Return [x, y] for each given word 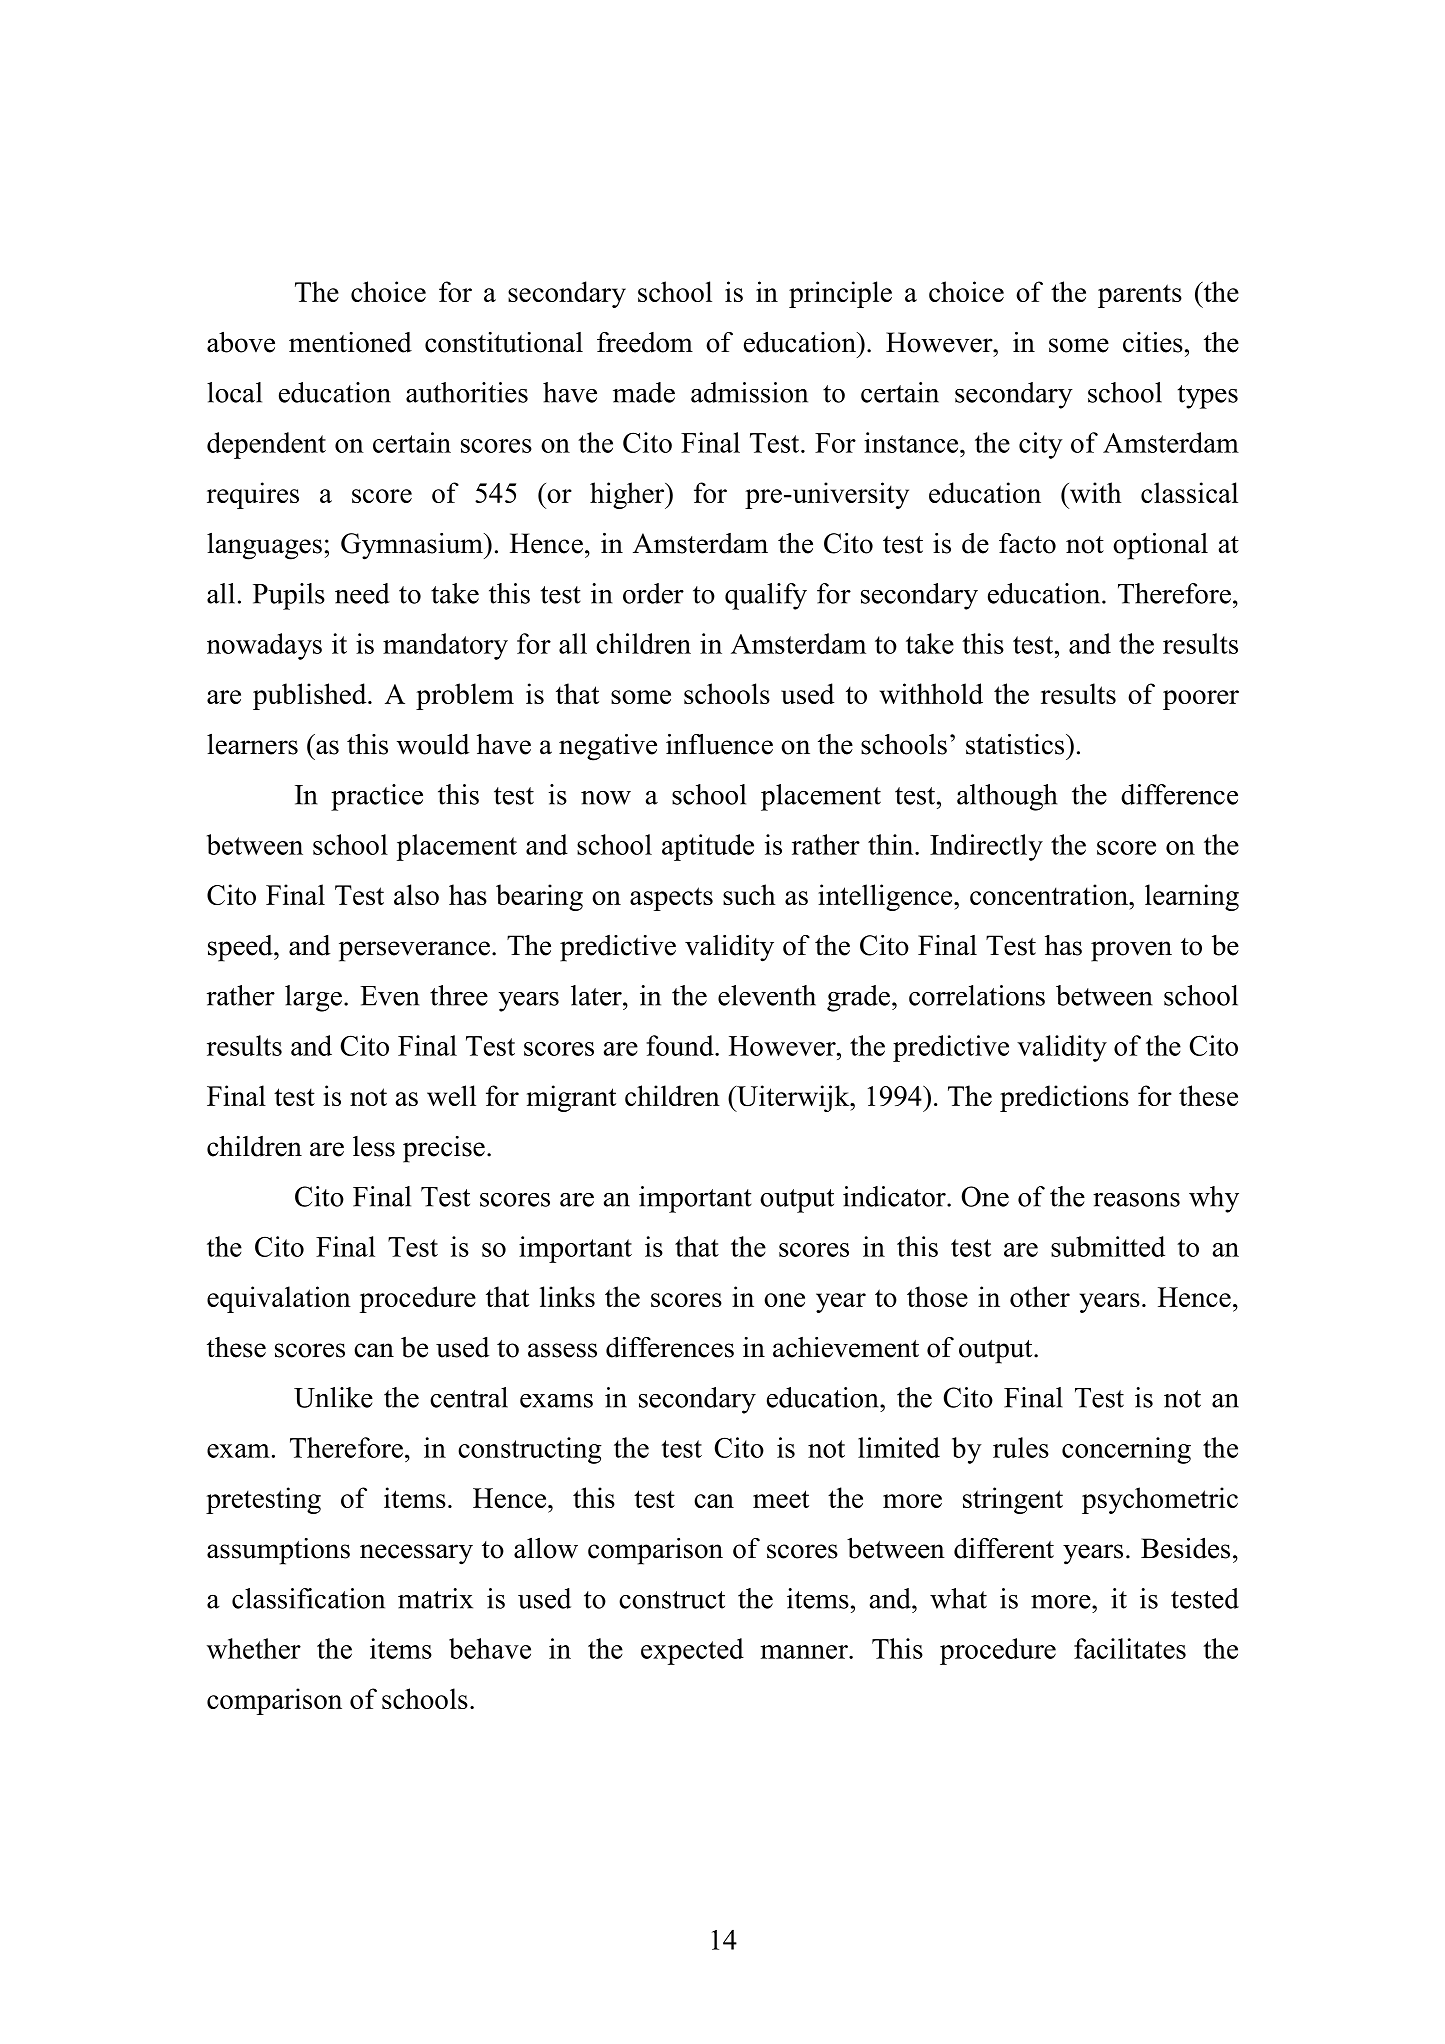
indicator [895, 1196]
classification [308, 1598]
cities [1153, 342]
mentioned [350, 342]
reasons [1136, 1200]
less [374, 1146]
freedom [645, 342]
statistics [1016, 744]
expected [692, 1651]
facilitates [1130, 1648]
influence [719, 744]
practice [377, 797]
